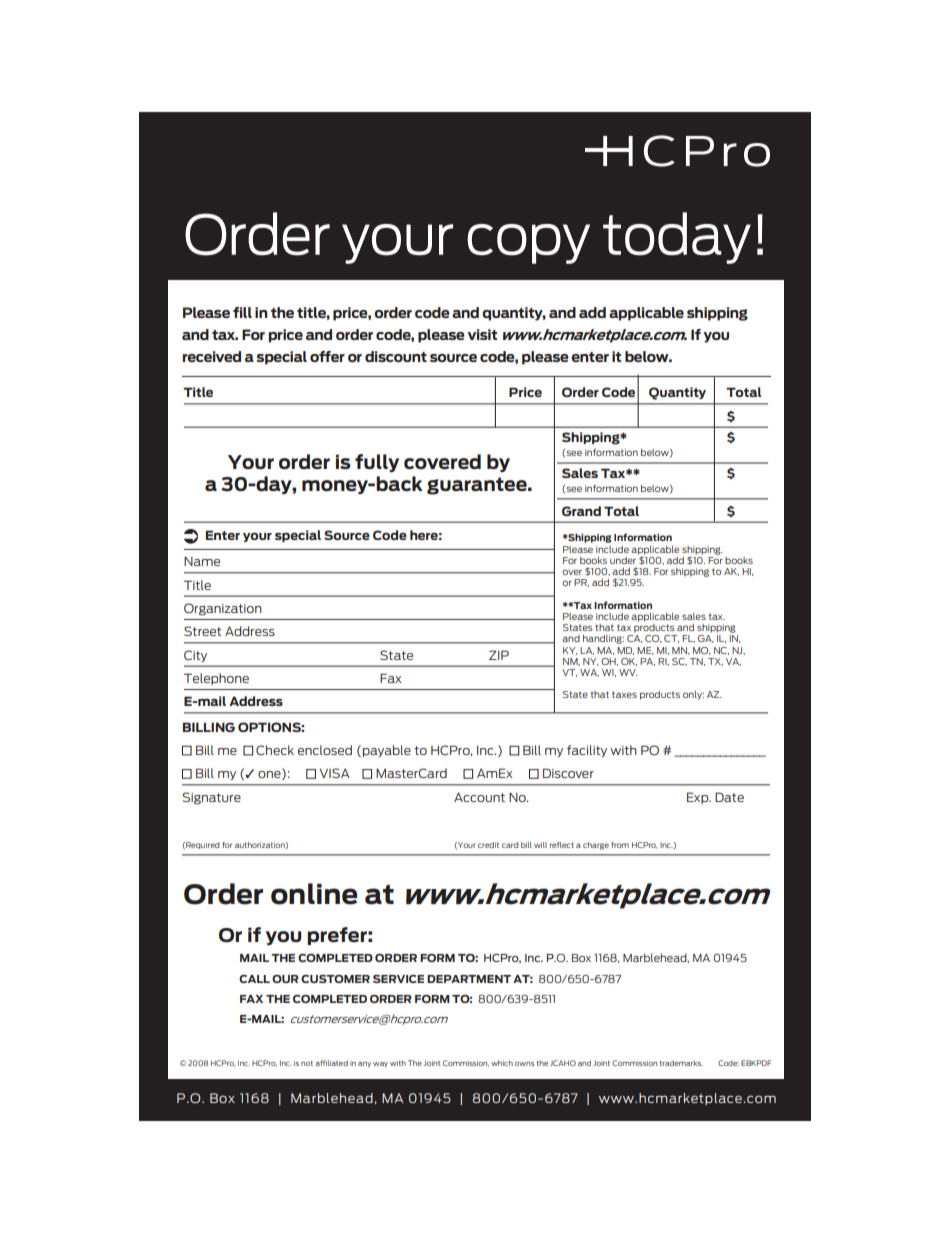 The height and width of the screenshot is (1233, 952). What do you see at coordinates (677, 238) in the screenshot?
I see `today` at bounding box center [677, 238].
